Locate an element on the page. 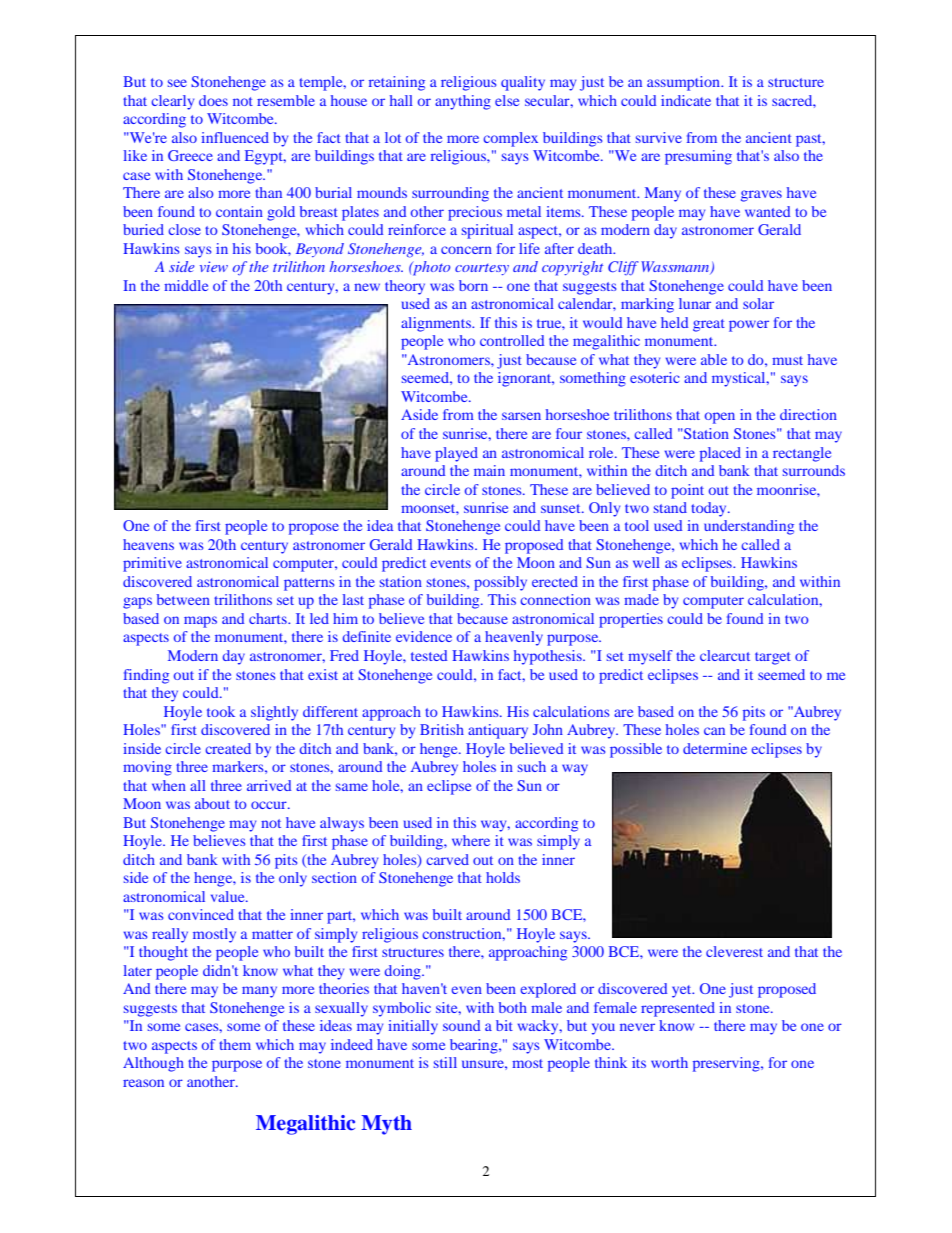 The height and width of the page is (1233, 952). target is located at coordinates (773, 658).
